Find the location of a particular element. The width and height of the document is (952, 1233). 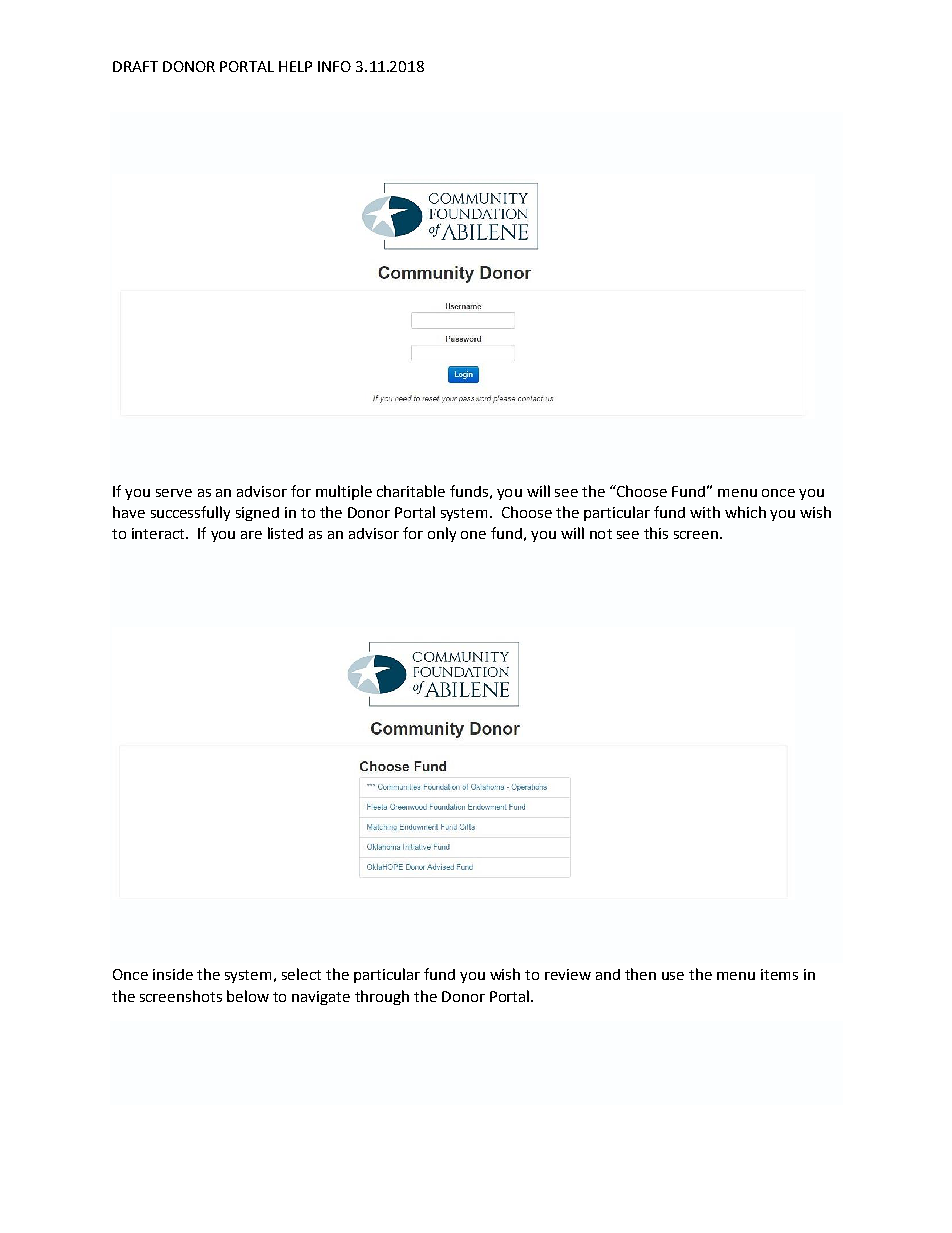

use is located at coordinates (673, 976).
